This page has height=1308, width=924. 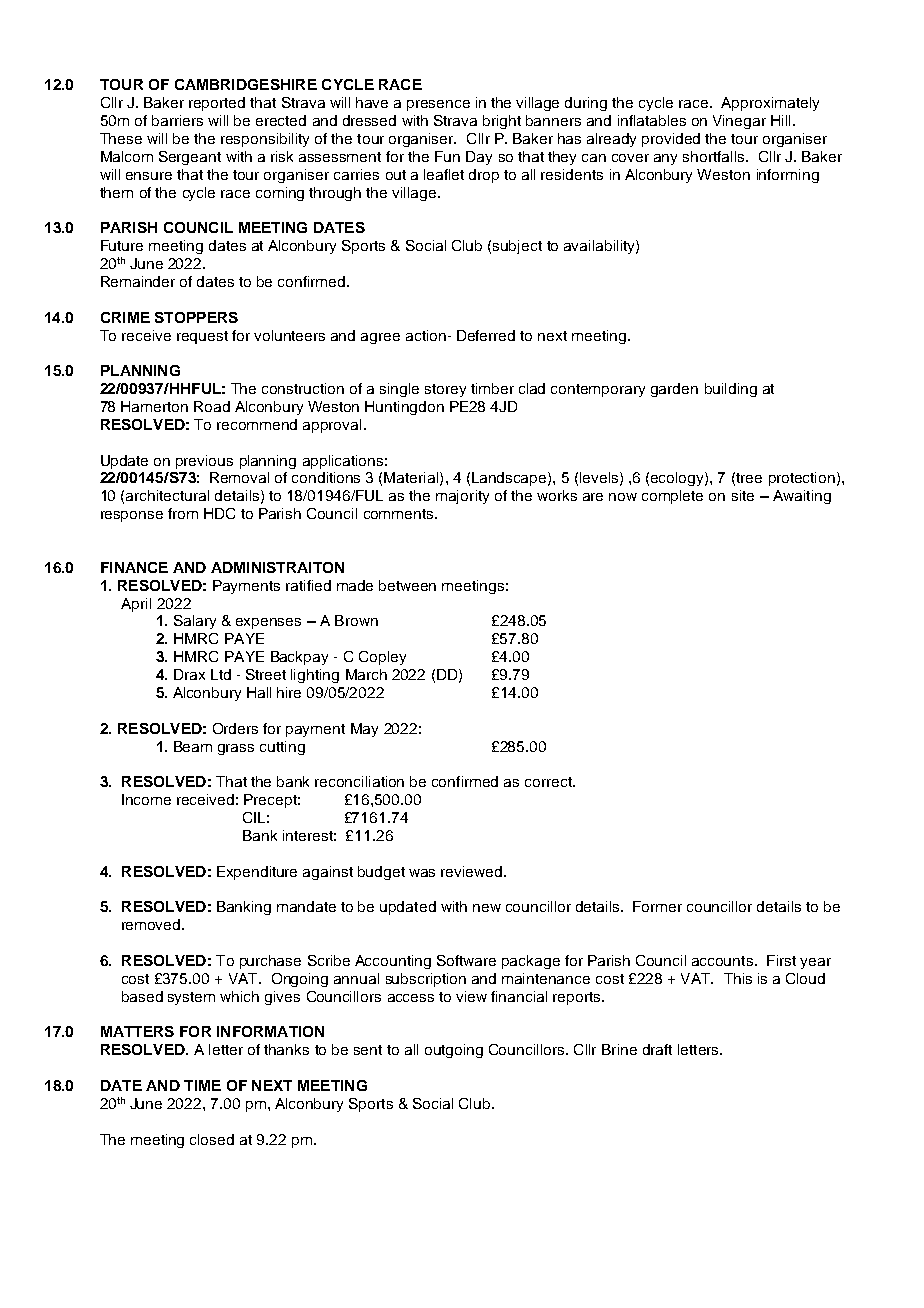 I want to click on TIME, so click(x=202, y=1085).
